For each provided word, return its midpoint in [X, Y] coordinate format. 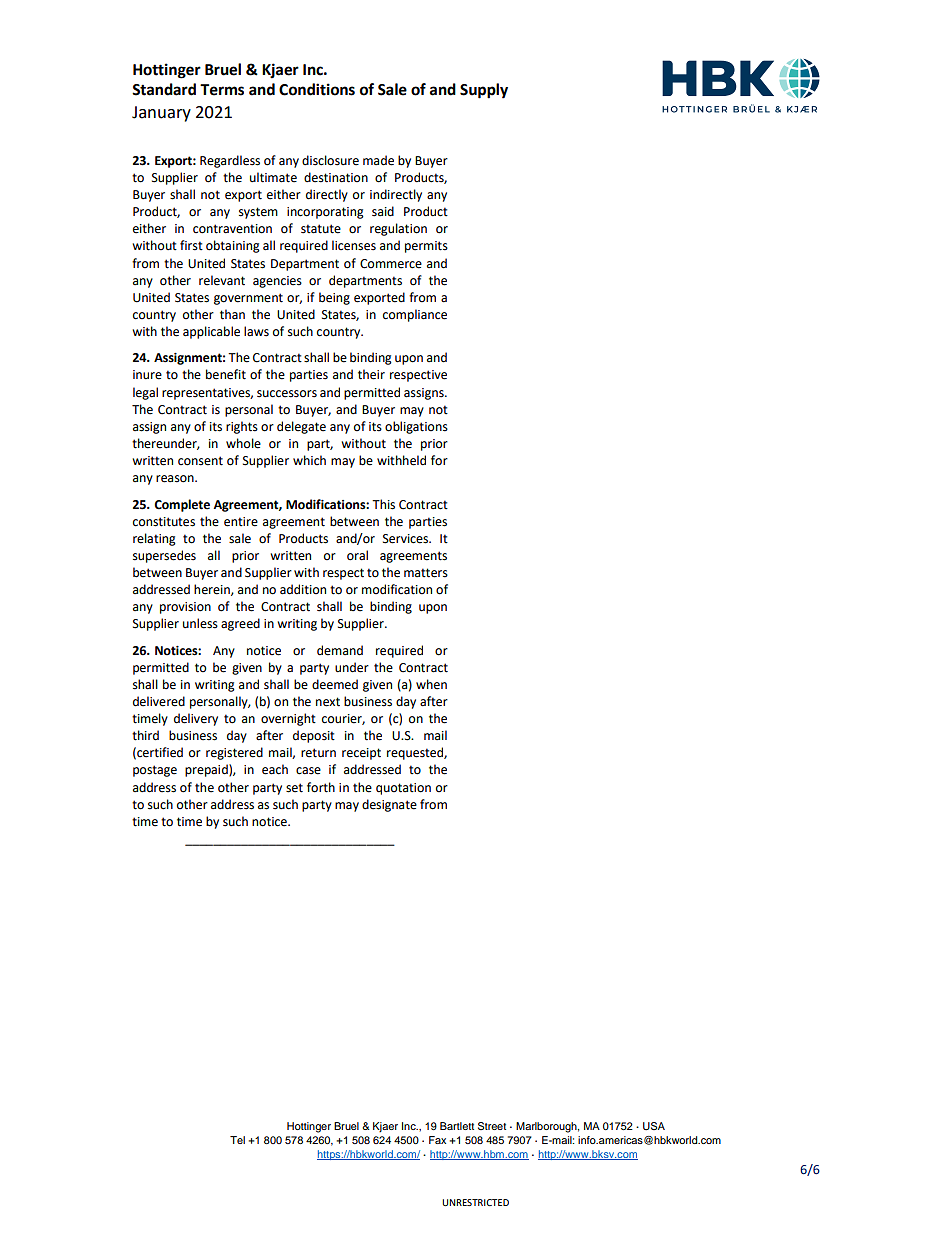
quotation [403, 789]
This [383, 504]
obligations [416, 427]
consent [200, 461]
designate [389, 805]
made [378, 160]
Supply [484, 91]
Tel [237, 1140]
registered [234, 753]
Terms [222, 90]
